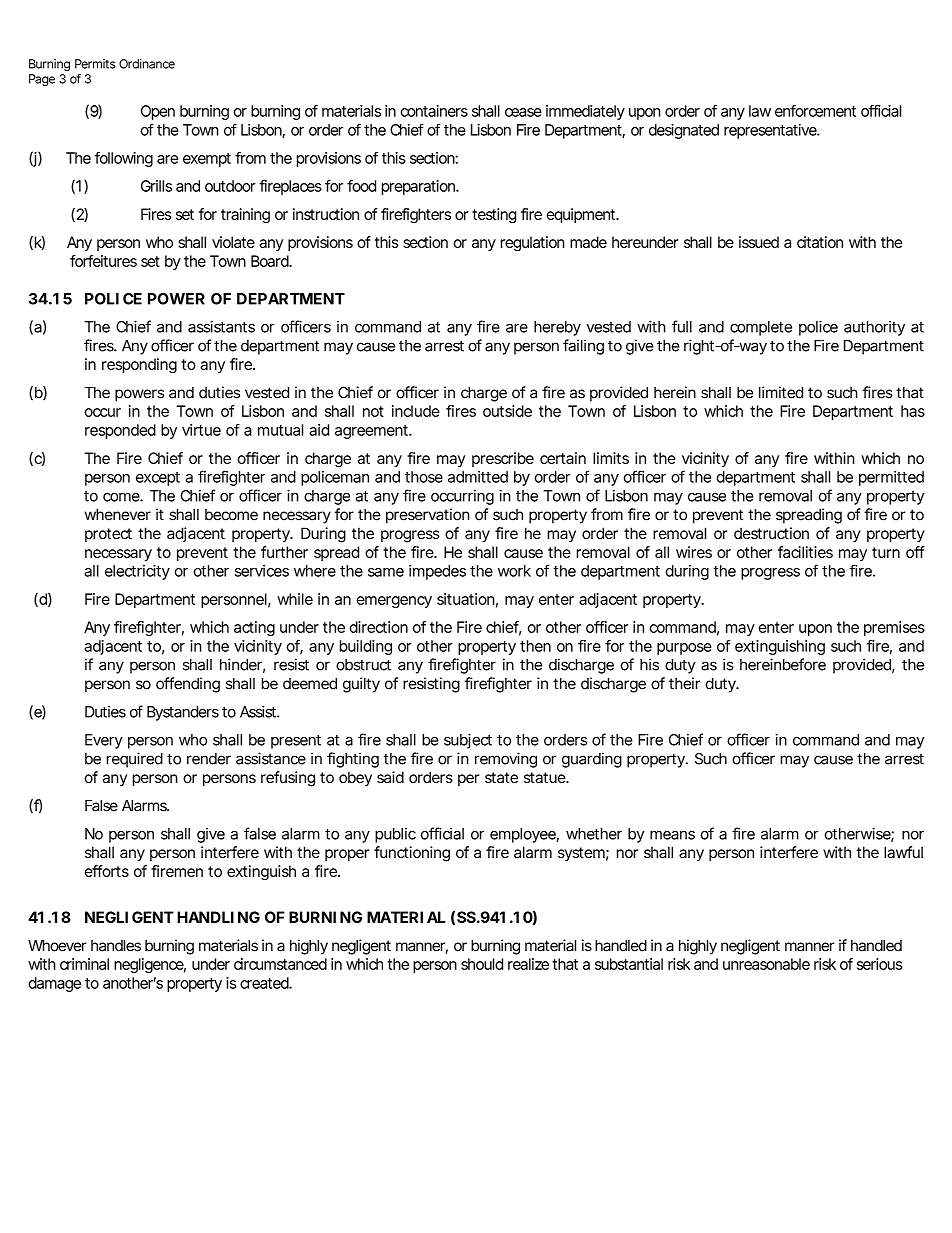  I want to click on work, so click(514, 571).
